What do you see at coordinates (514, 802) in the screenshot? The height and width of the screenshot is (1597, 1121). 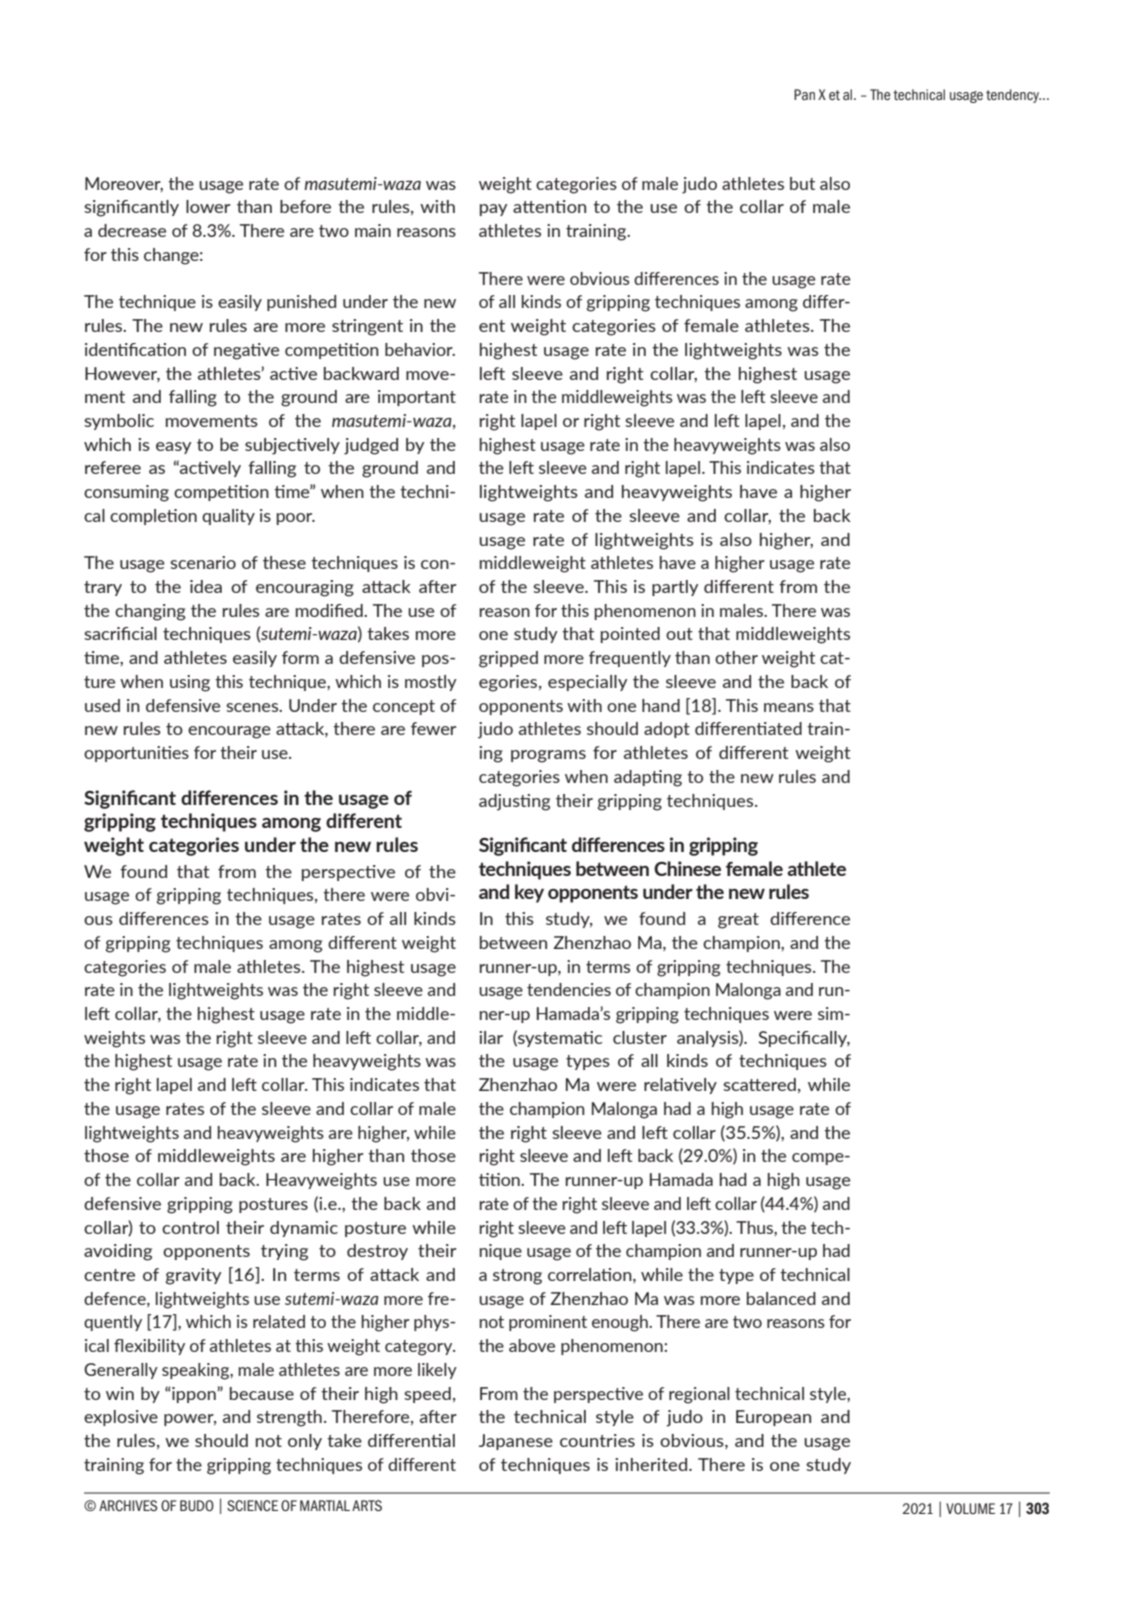 I see `adjusting` at bounding box center [514, 802].
